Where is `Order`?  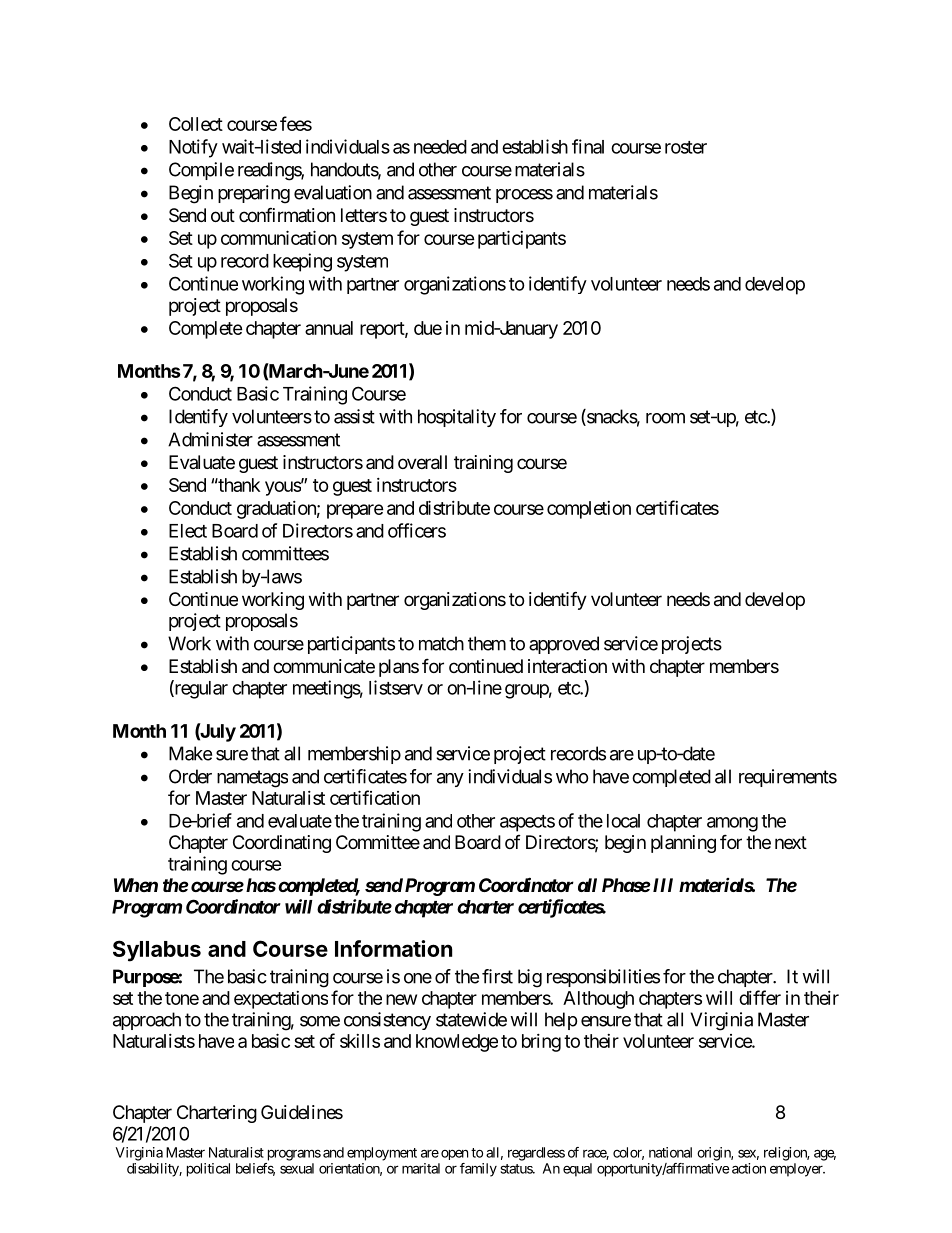
Order is located at coordinates (190, 776).
